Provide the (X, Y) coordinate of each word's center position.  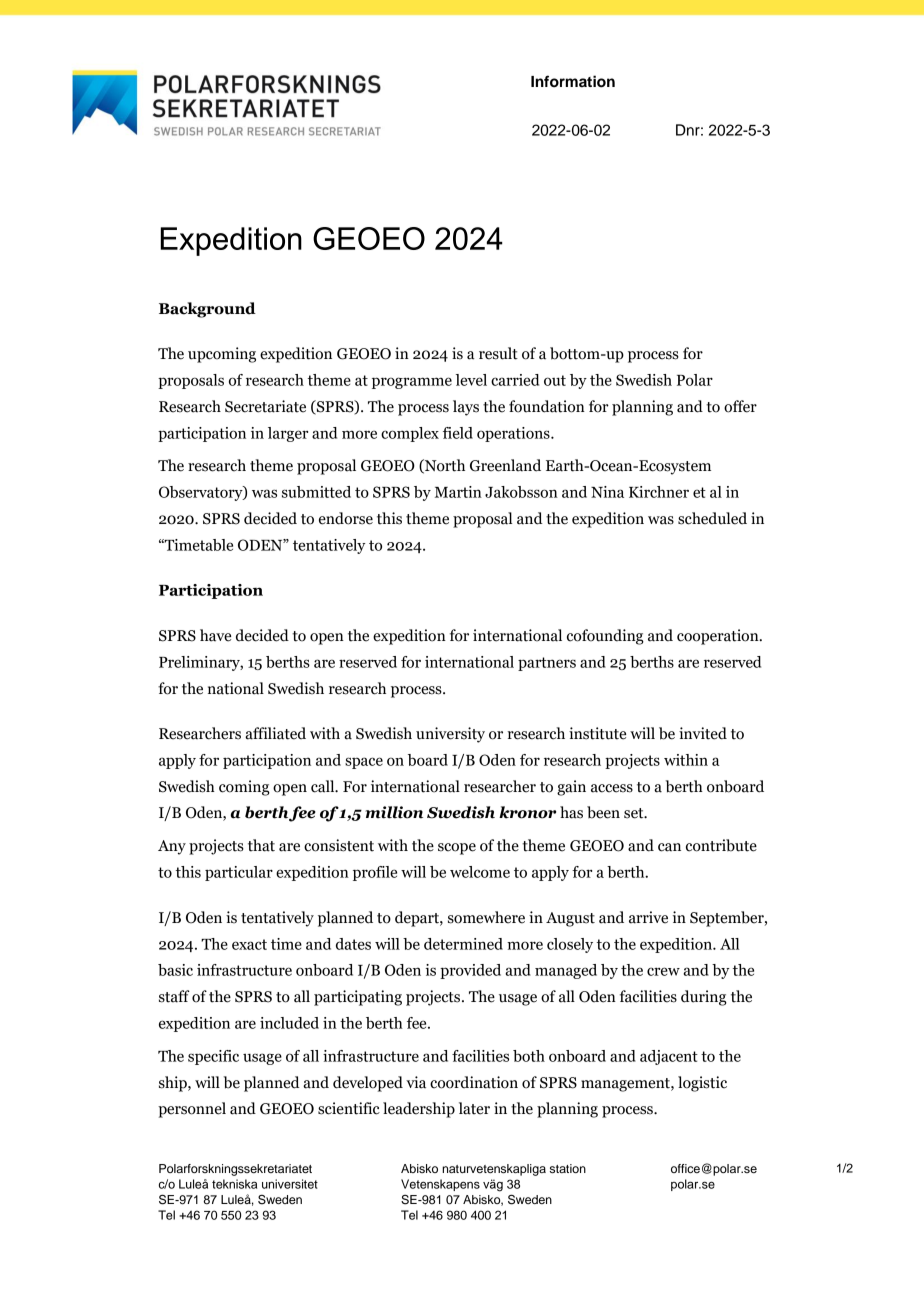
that (261, 845)
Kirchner (659, 492)
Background (207, 310)
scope (457, 849)
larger (288, 434)
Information (573, 81)
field (458, 433)
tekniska (234, 1184)
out (555, 380)
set (635, 813)
